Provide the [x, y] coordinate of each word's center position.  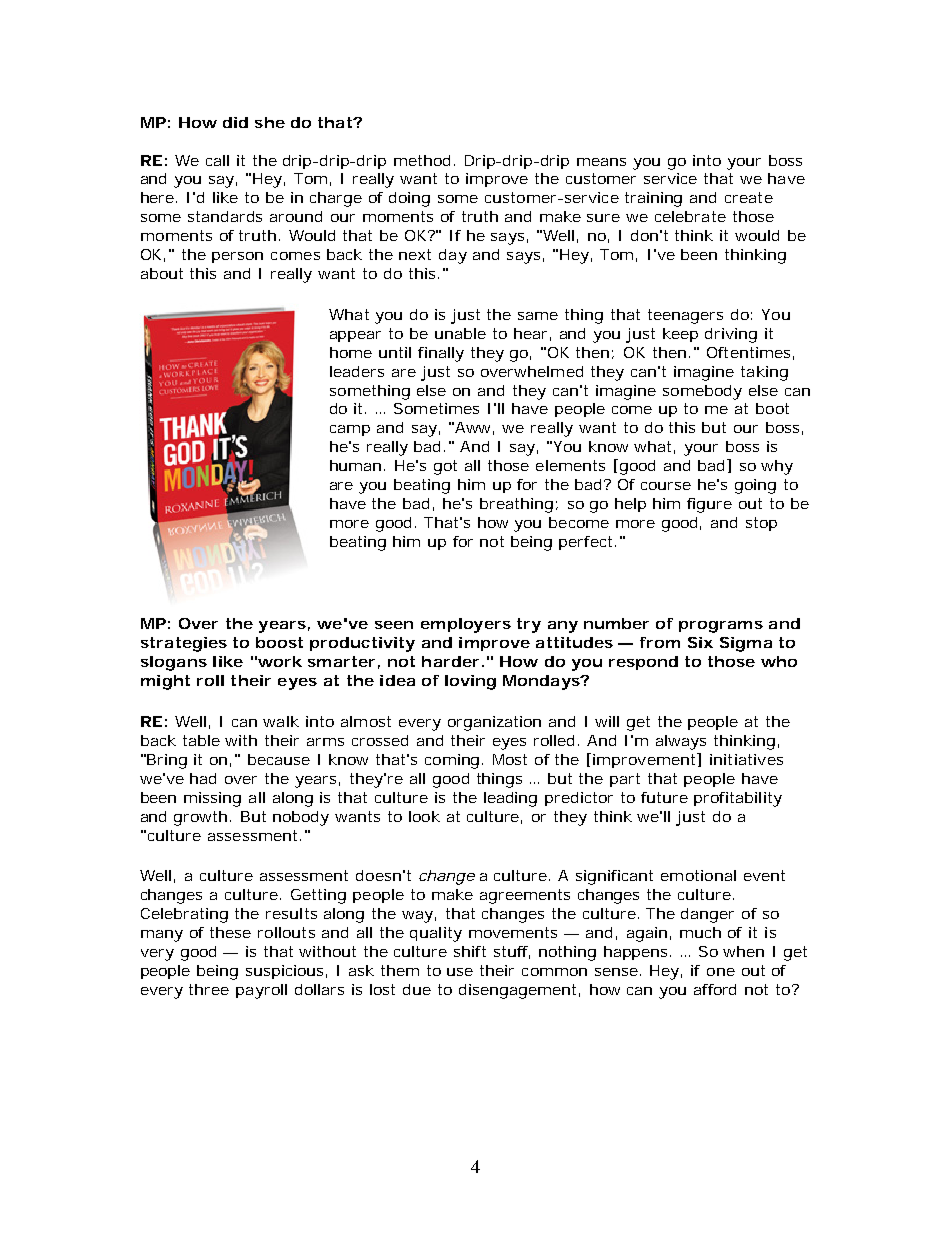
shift [470, 951]
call [217, 160]
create [749, 197]
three [209, 989]
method [424, 160]
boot [772, 408]
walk [281, 721]
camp [350, 430]
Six [700, 642]
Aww [474, 428]
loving [470, 682]
